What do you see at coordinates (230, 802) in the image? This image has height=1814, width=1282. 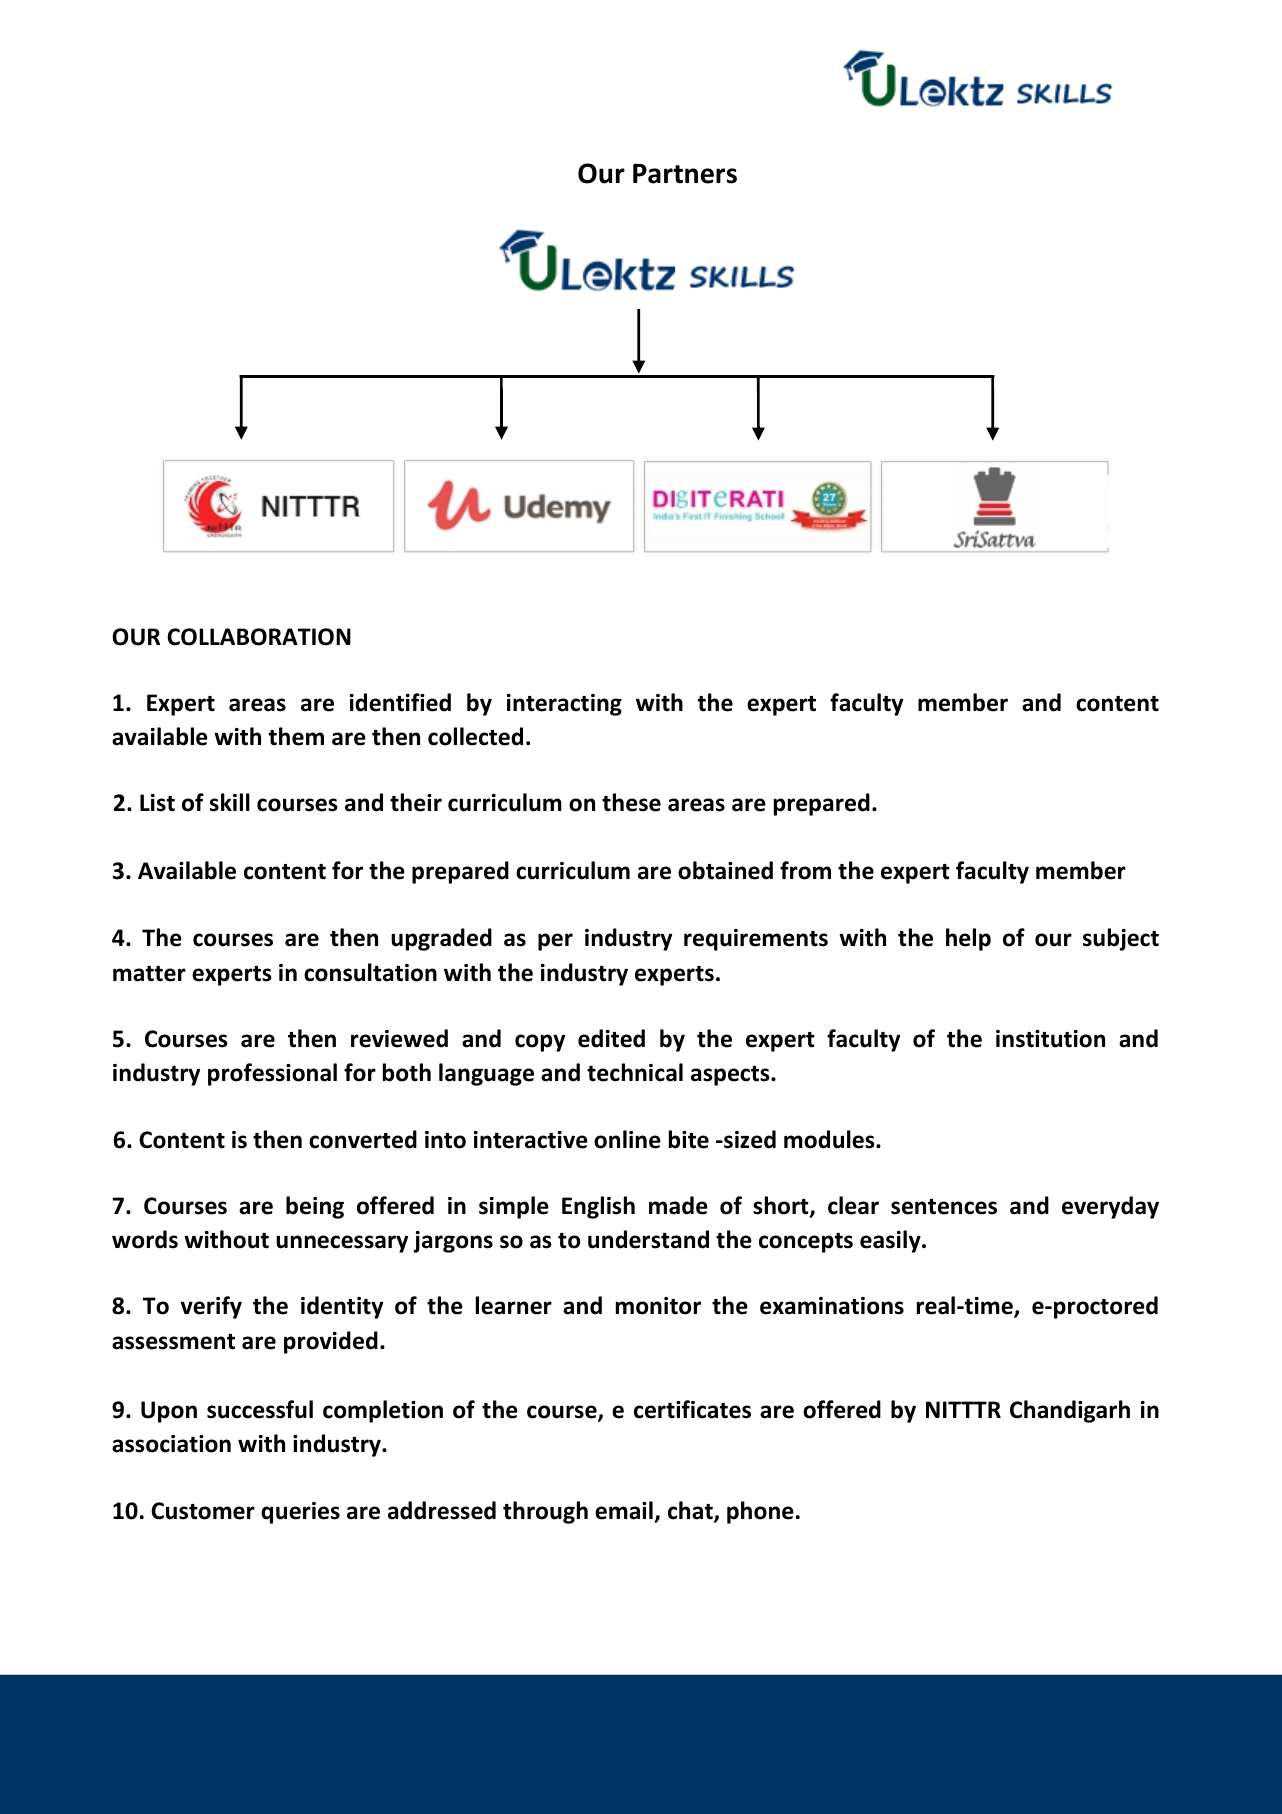 I see `skill` at bounding box center [230, 802].
